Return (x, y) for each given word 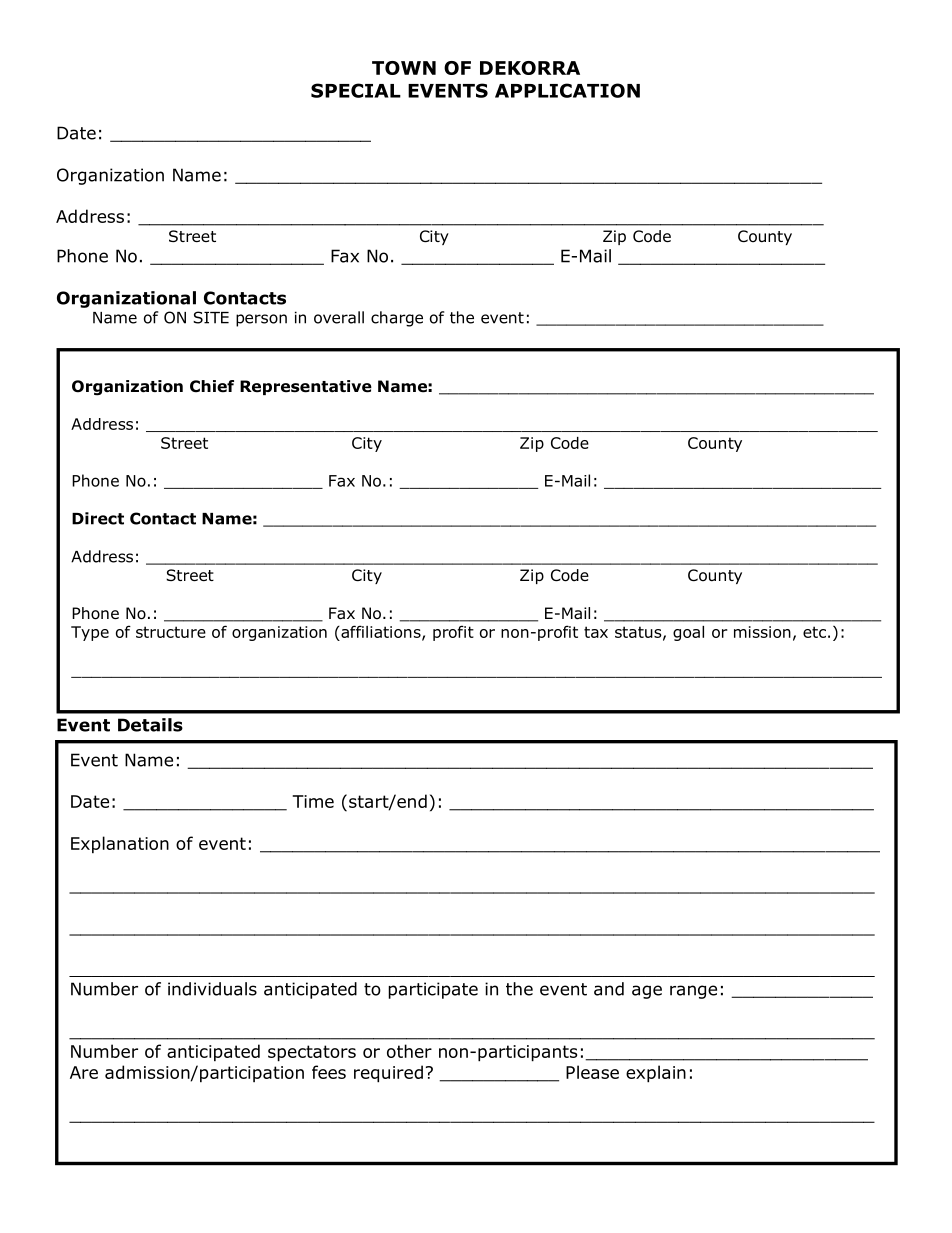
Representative (306, 387)
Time (313, 801)
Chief (212, 386)
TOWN (404, 68)
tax (596, 632)
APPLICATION (567, 90)
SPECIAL (356, 90)
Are (84, 1072)
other (409, 1051)
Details (150, 725)
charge (397, 319)
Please (592, 1072)
